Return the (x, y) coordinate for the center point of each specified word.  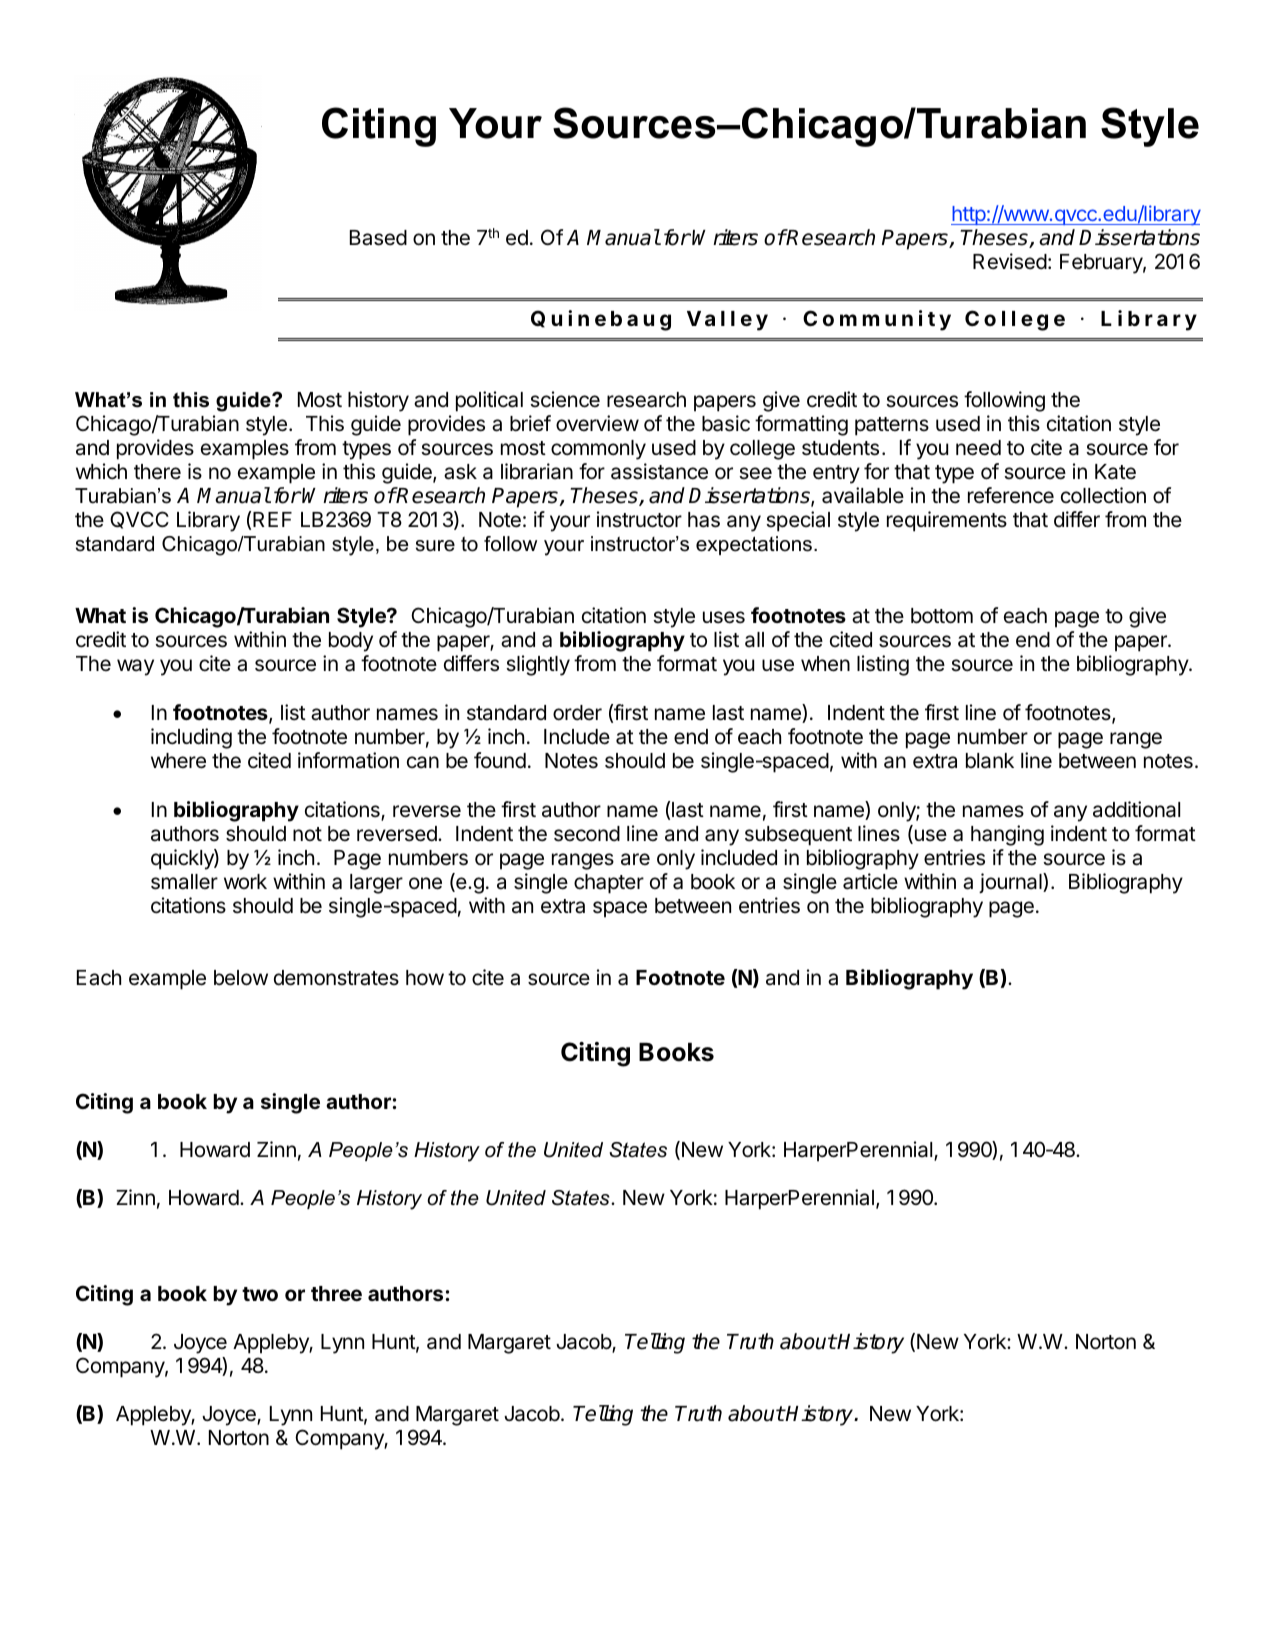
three (336, 1293)
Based (378, 238)
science (565, 399)
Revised (1010, 261)
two (260, 1294)
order (577, 713)
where (178, 761)
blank (990, 761)
